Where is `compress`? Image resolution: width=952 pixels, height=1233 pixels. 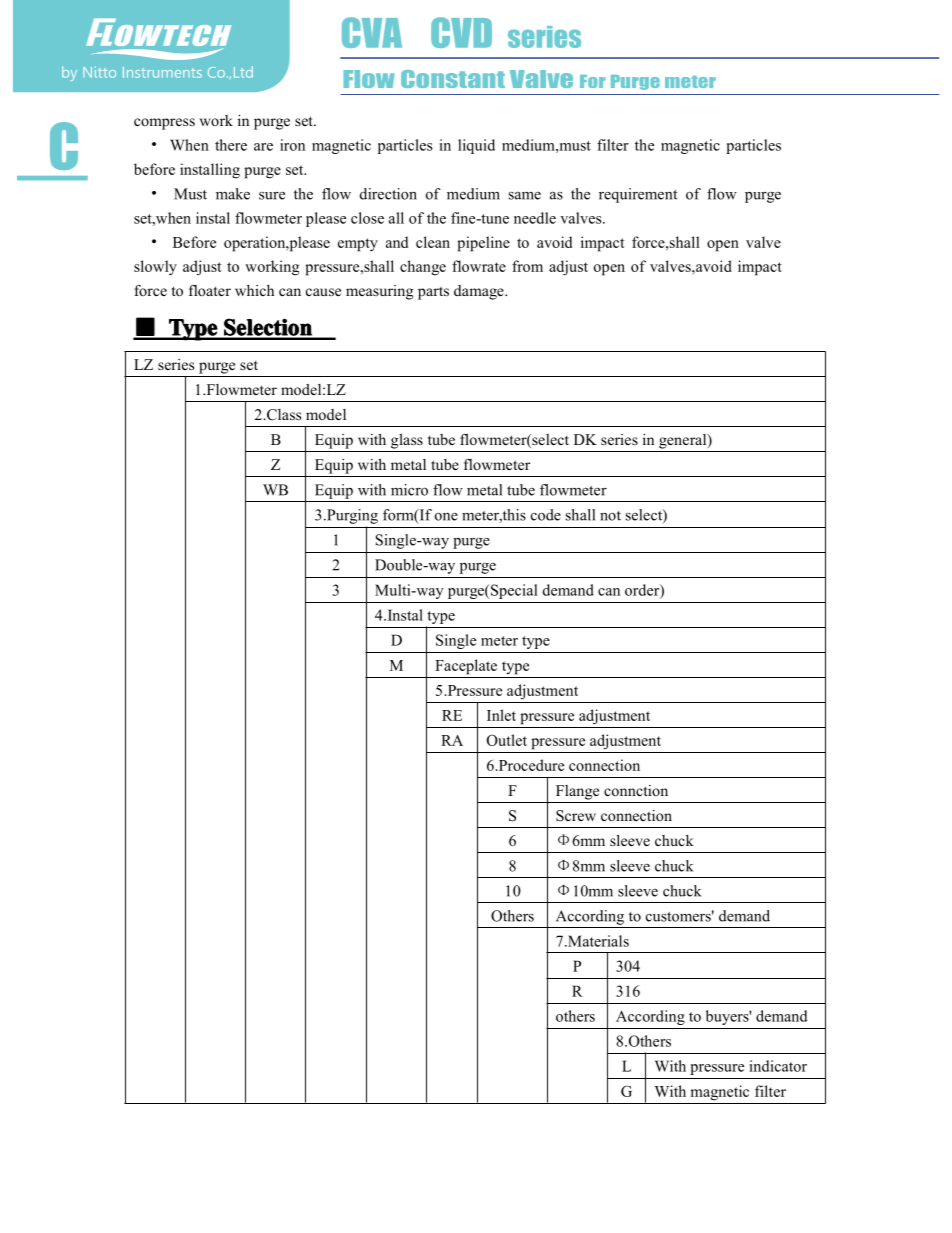 compress is located at coordinates (164, 124).
